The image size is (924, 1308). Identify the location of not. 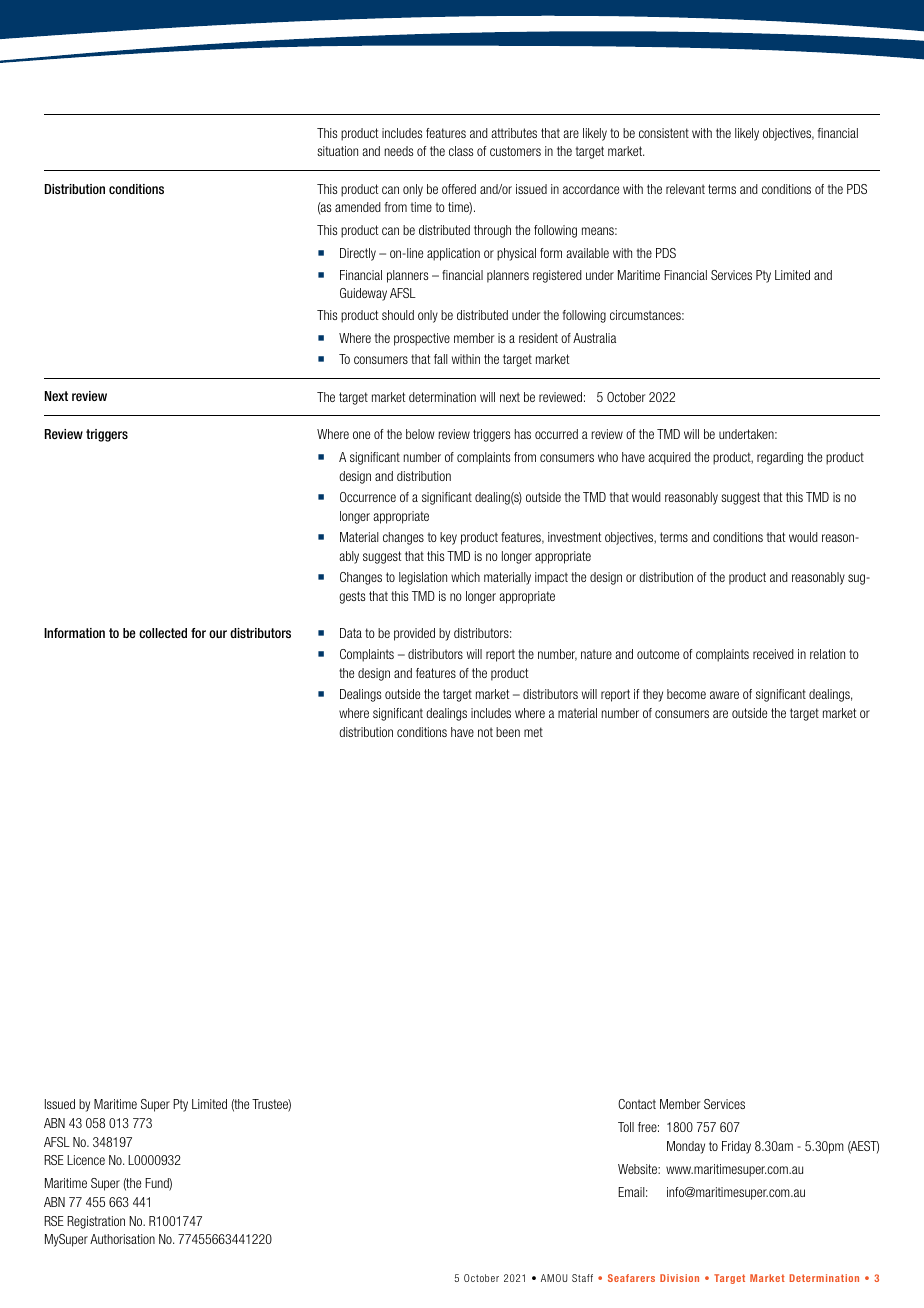
(485, 732).
